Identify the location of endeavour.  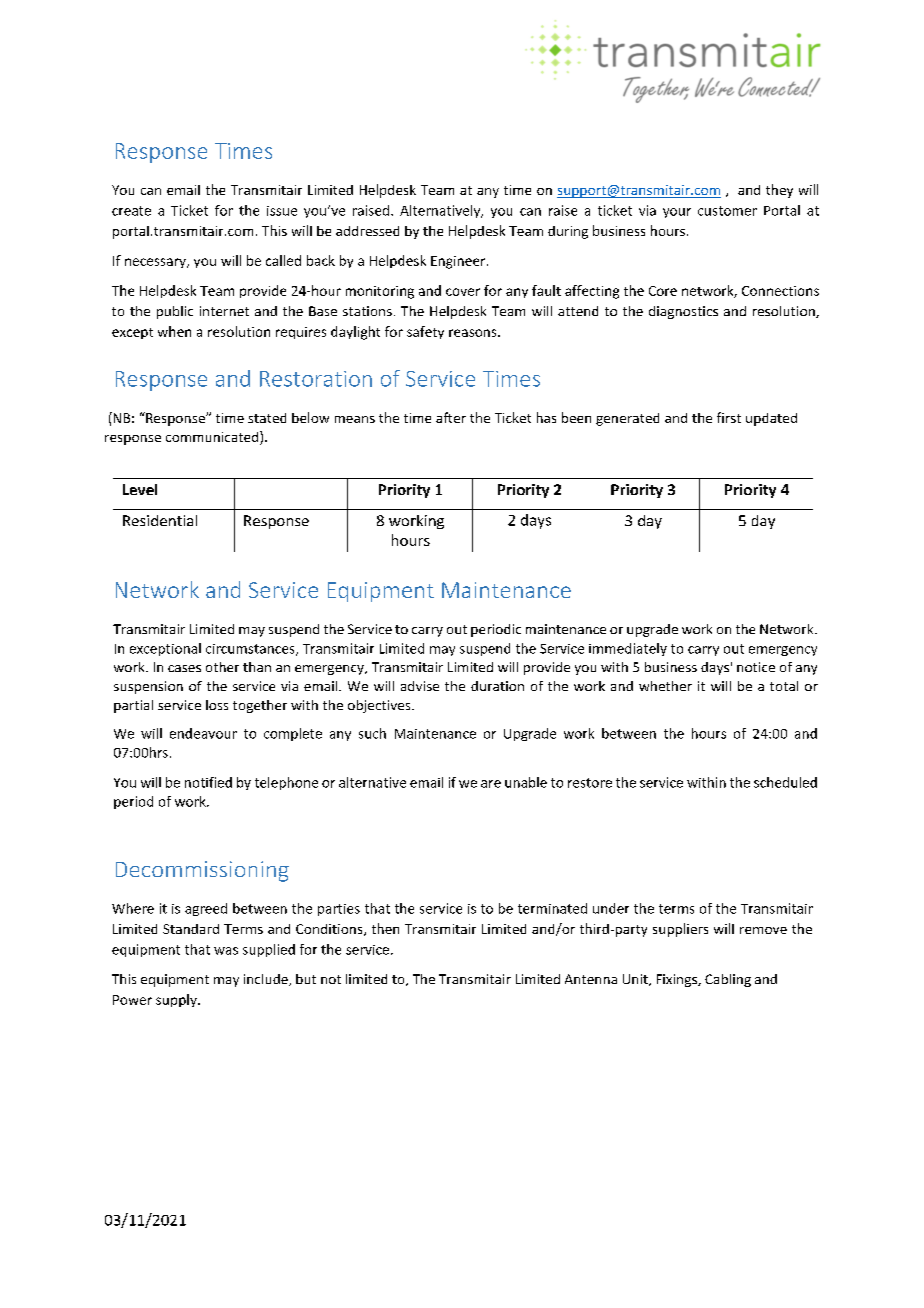
(203, 733).
